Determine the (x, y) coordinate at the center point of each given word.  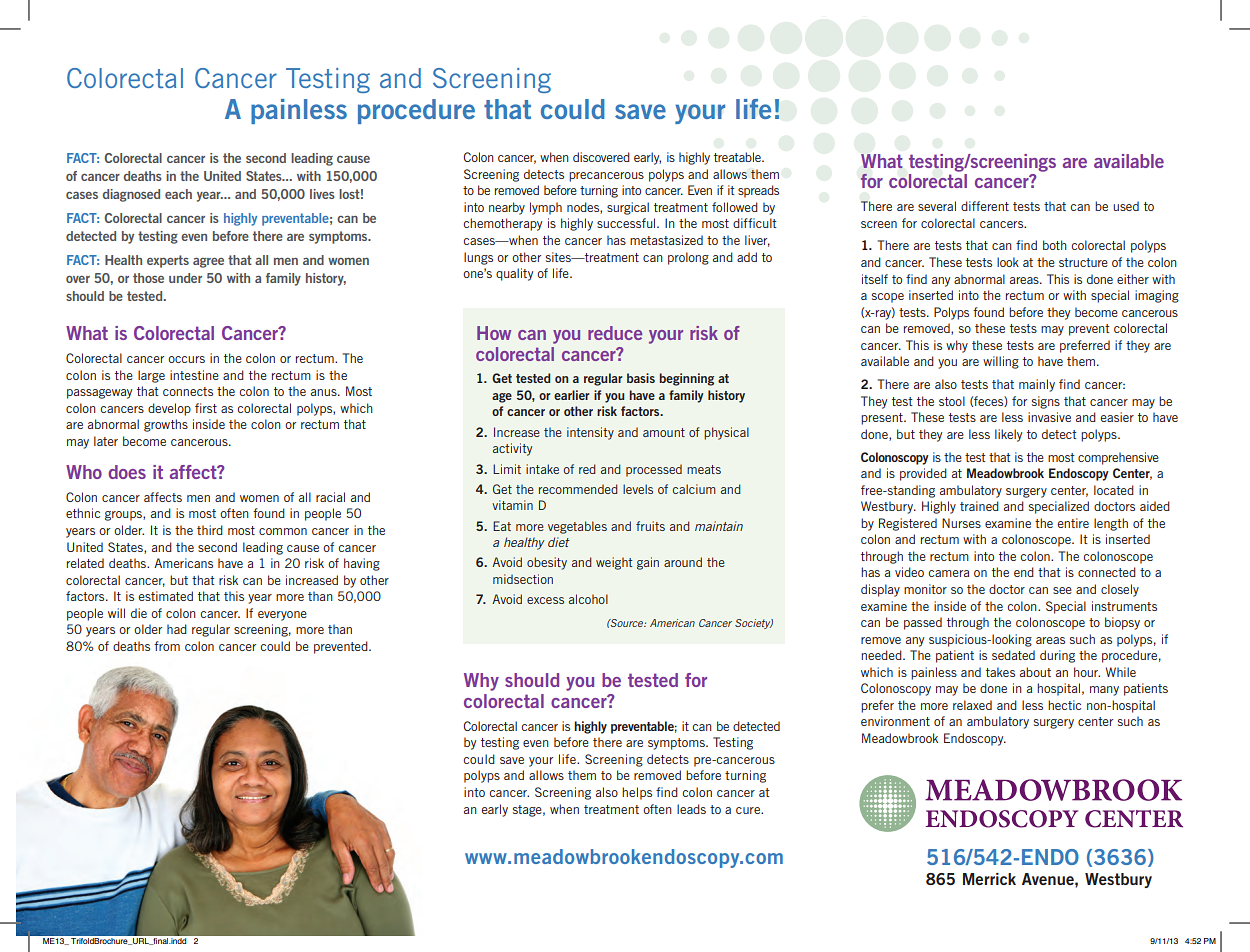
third (210, 530)
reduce (615, 333)
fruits (650, 526)
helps (637, 793)
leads (691, 809)
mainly (1037, 385)
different (985, 206)
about (1035, 672)
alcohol (588, 599)
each (178, 194)
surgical (628, 208)
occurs (186, 359)
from (167, 646)
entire (1073, 523)
